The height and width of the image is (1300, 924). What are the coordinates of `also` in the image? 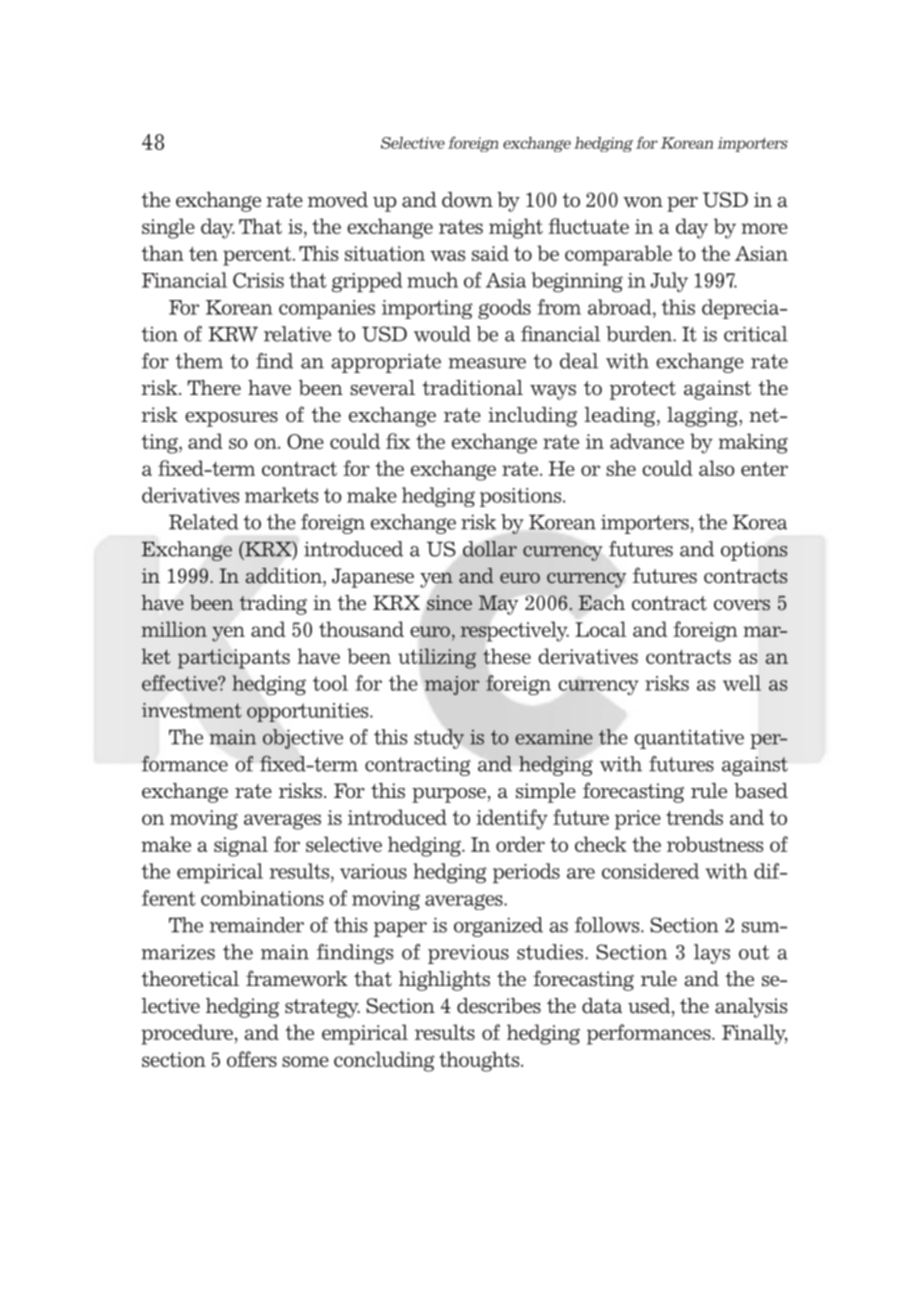 It's located at (717, 468).
